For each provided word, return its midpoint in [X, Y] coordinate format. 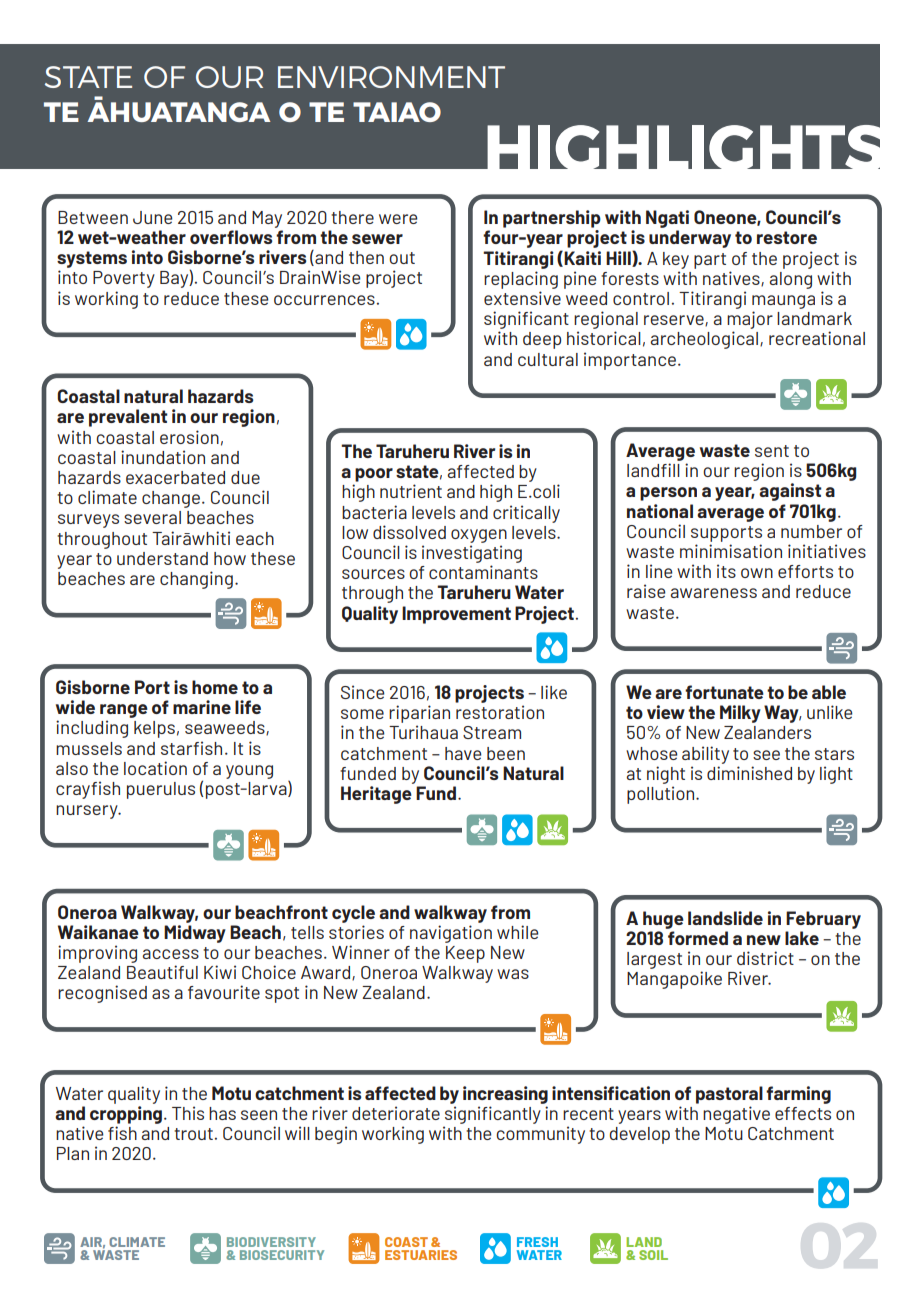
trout [193, 1134]
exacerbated [175, 477]
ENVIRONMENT [391, 77]
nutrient [411, 491]
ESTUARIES [421, 1255]
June [153, 217]
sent [772, 451]
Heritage [376, 795]
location [155, 768]
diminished [749, 773]
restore [787, 237]
